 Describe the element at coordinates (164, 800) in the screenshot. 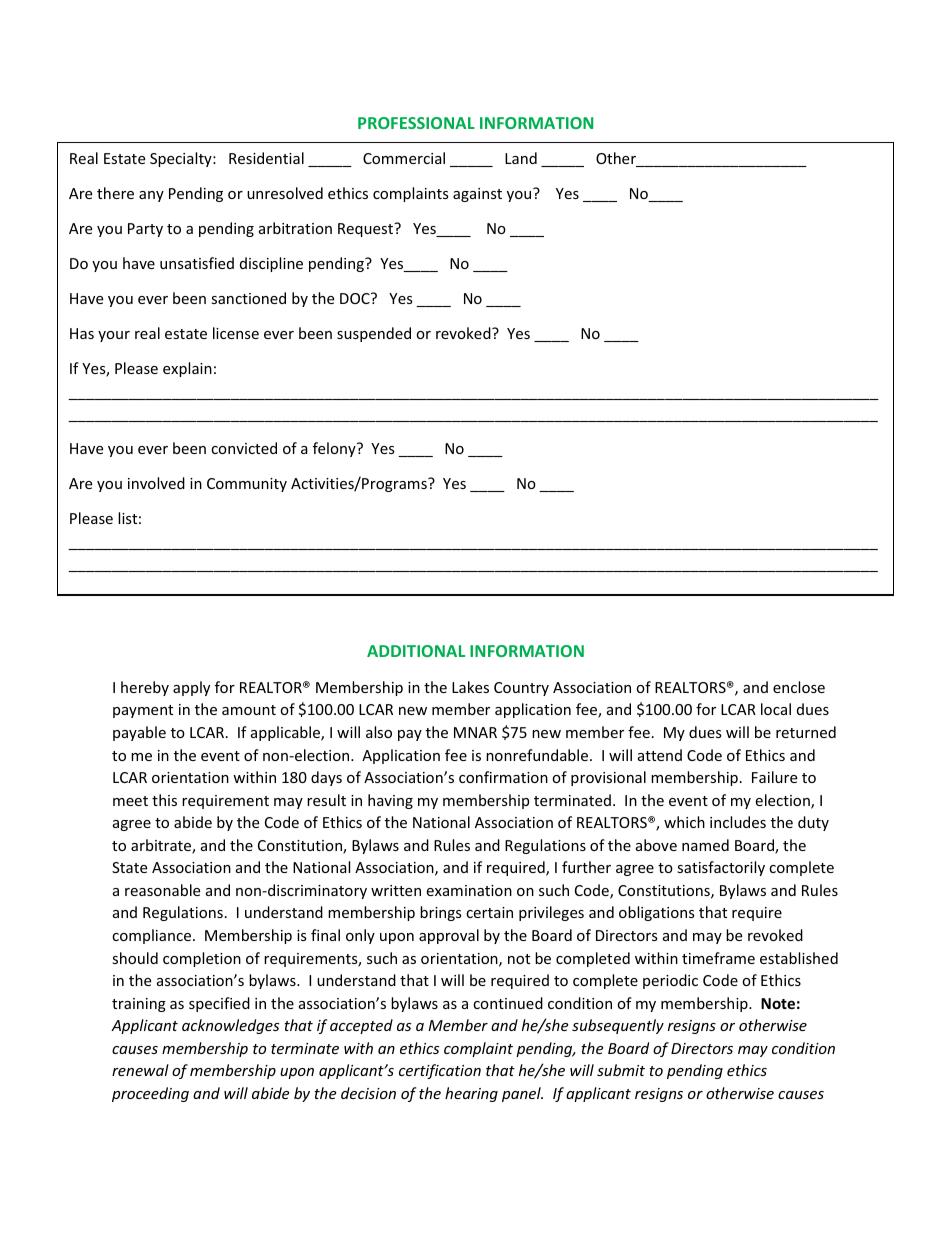

I see `this` at that location.
